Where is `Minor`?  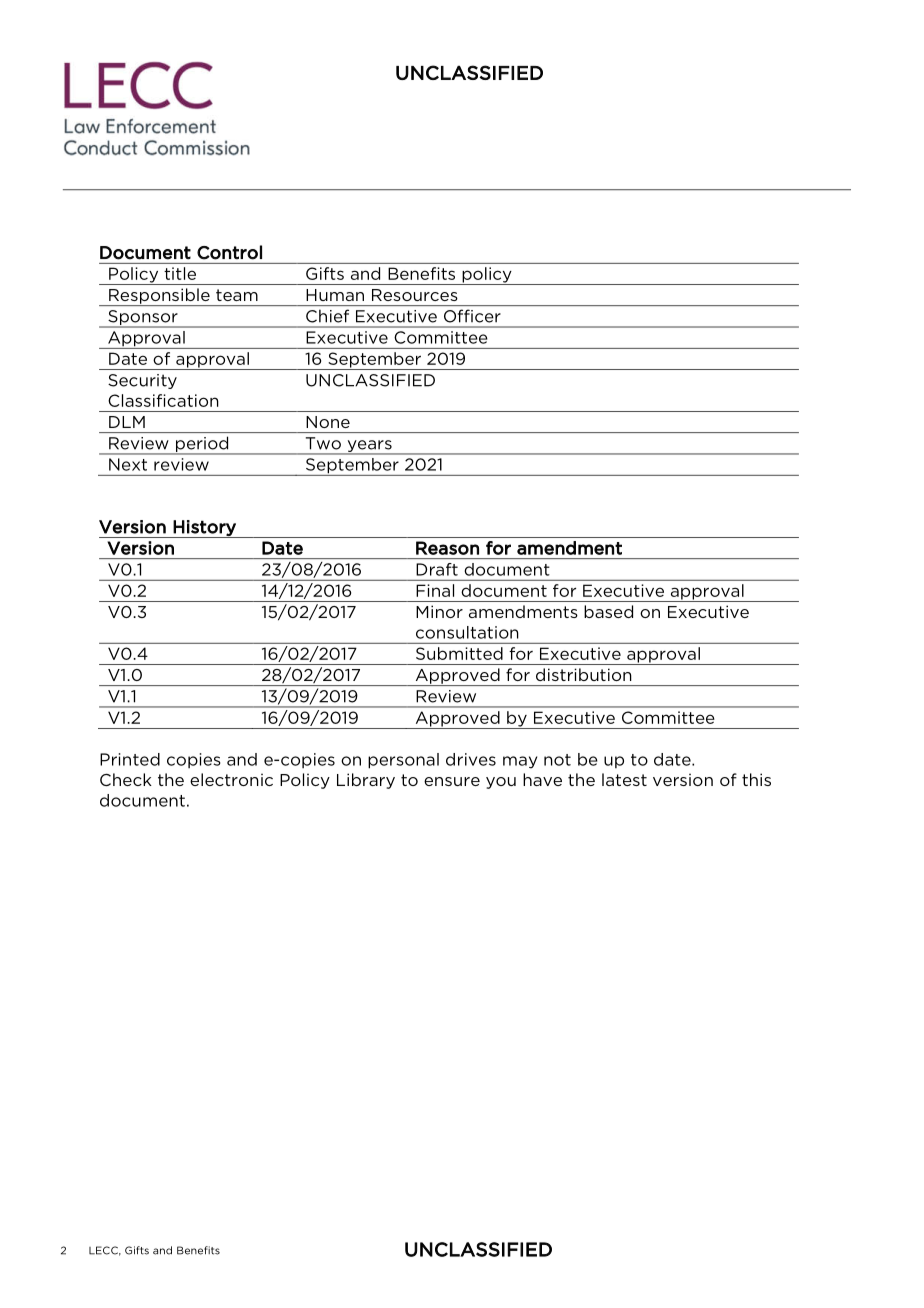
Minor is located at coordinates (439, 611).
